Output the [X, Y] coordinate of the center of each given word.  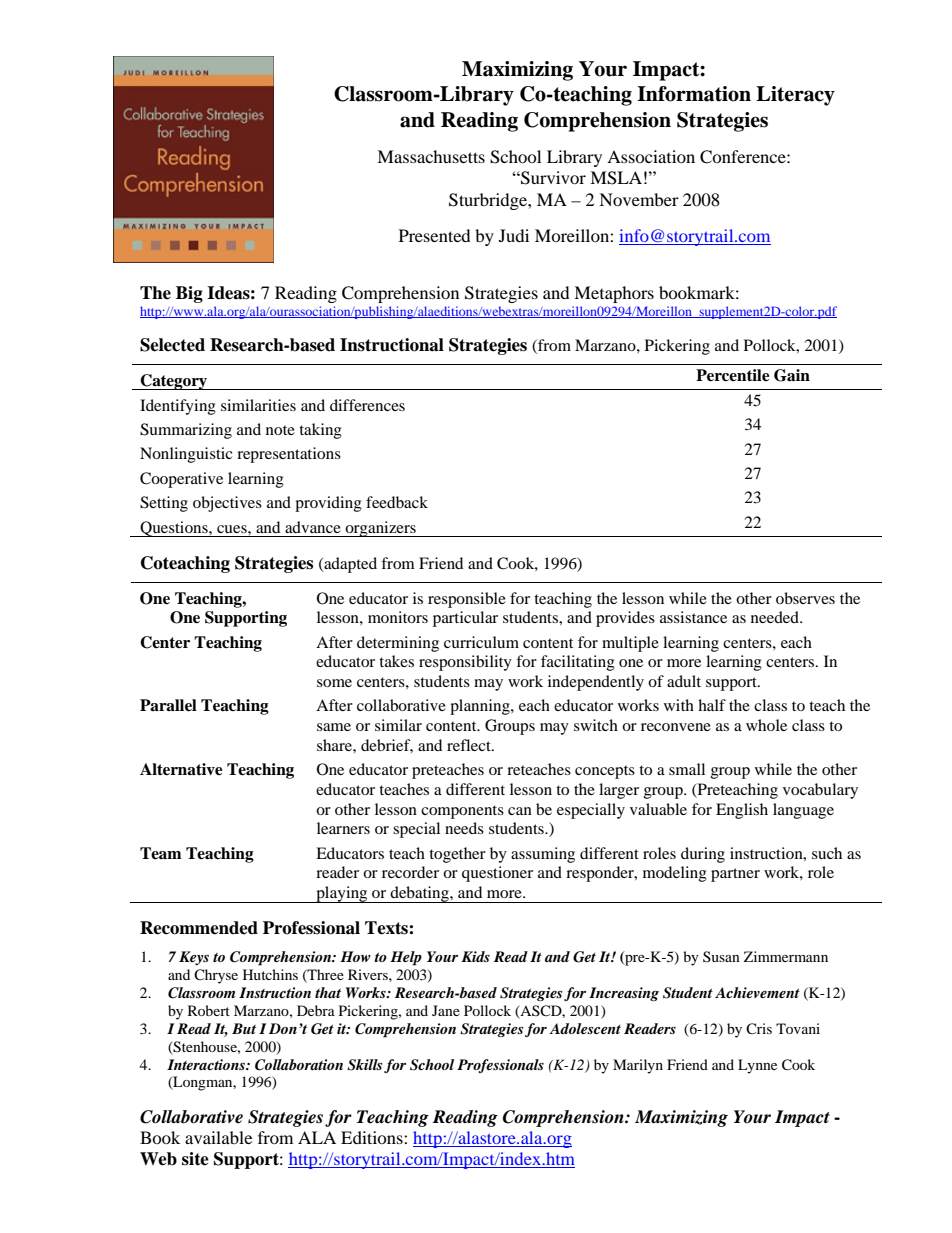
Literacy [795, 96]
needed [776, 617]
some [334, 683]
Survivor [552, 178]
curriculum [481, 642]
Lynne [757, 1066]
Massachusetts [431, 156]
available [218, 1137]
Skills [365, 1065]
